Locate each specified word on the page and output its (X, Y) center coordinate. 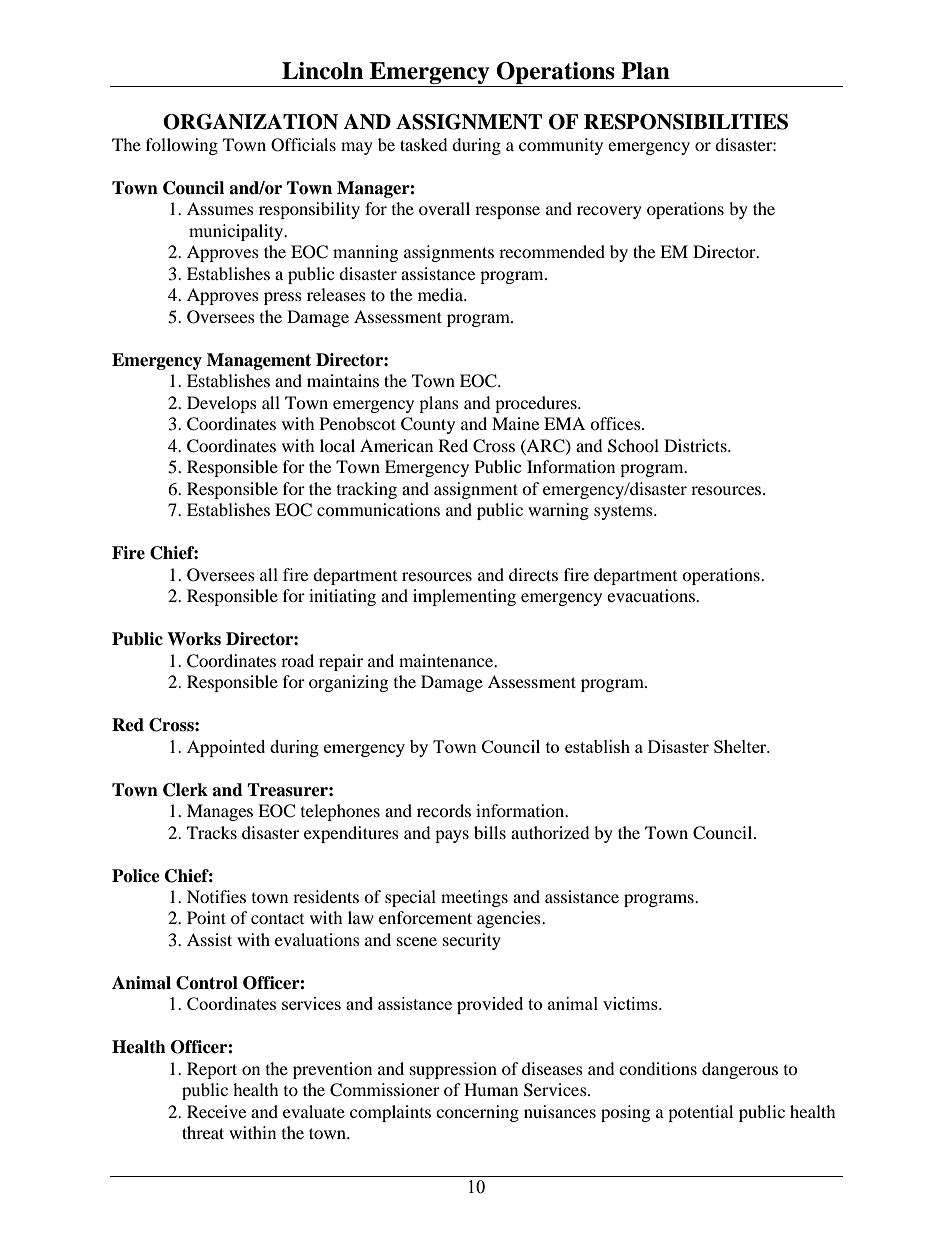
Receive (216, 1111)
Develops (222, 404)
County (428, 425)
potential (700, 1113)
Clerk (185, 790)
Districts (696, 445)
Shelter (741, 746)
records (444, 810)
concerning (477, 1113)
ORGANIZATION (250, 122)
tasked (424, 144)
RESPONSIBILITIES (686, 122)
